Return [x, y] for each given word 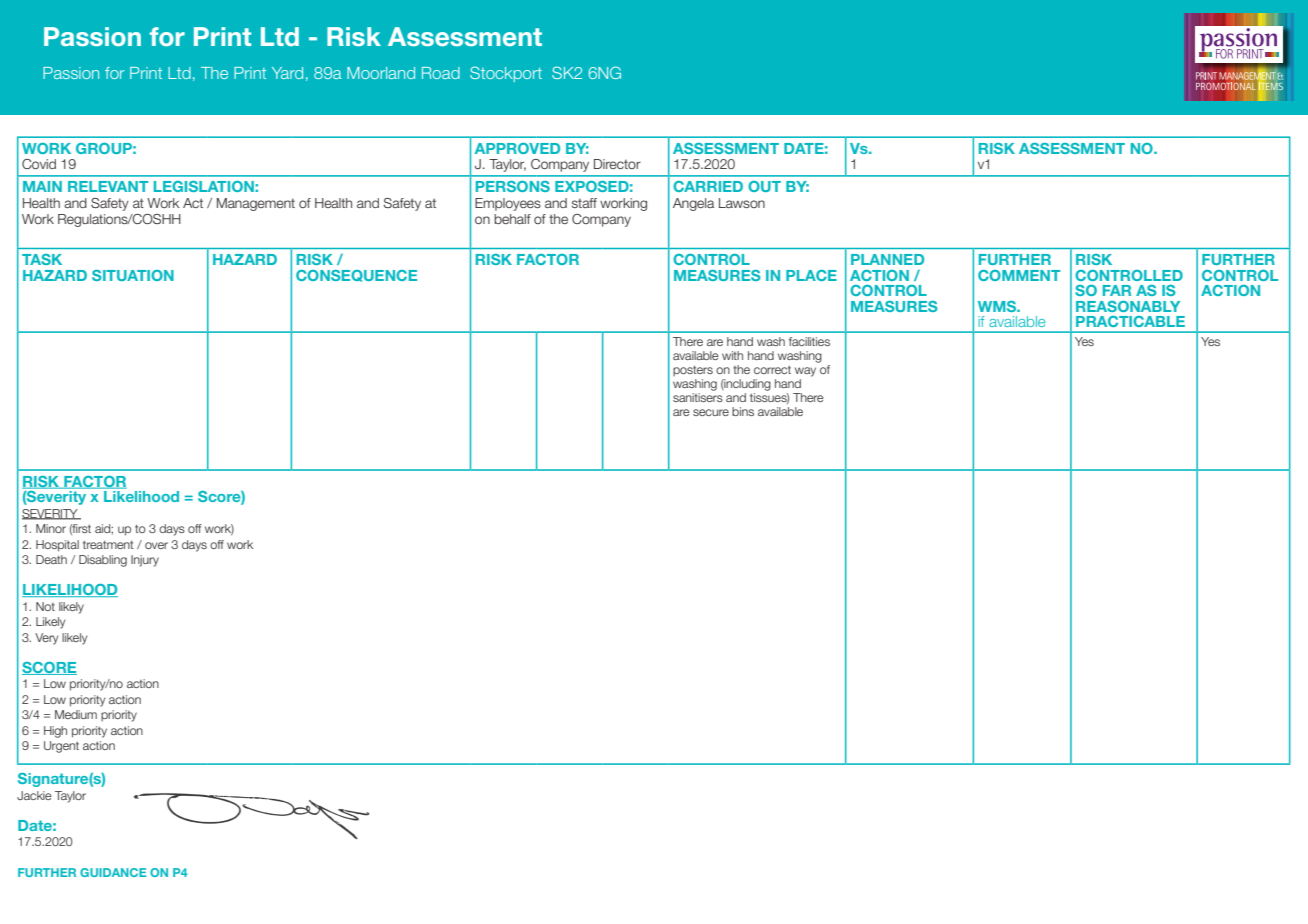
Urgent [61, 747]
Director [617, 164]
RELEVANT [108, 186]
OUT [764, 186]
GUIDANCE [113, 872]
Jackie [34, 795]
